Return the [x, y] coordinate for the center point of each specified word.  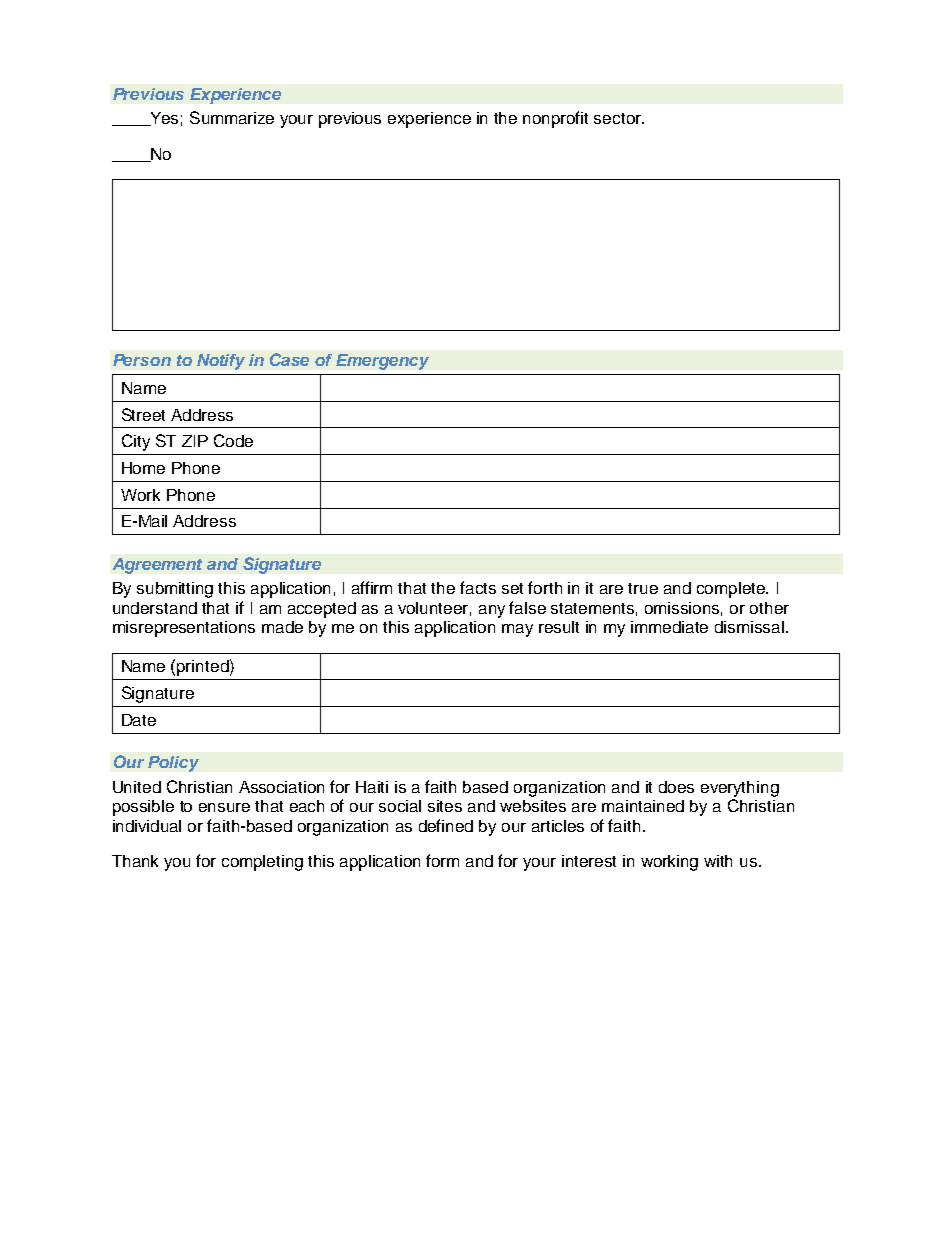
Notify [221, 362]
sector [618, 118]
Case [289, 359]
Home [143, 468]
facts [478, 587]
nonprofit [555, 119]
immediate [669, 627]
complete [732, 590]
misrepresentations [184, 629]
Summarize [232, 117]
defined [446, 825]
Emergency [382, 362]
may [517, 630]
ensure [224, 807]
